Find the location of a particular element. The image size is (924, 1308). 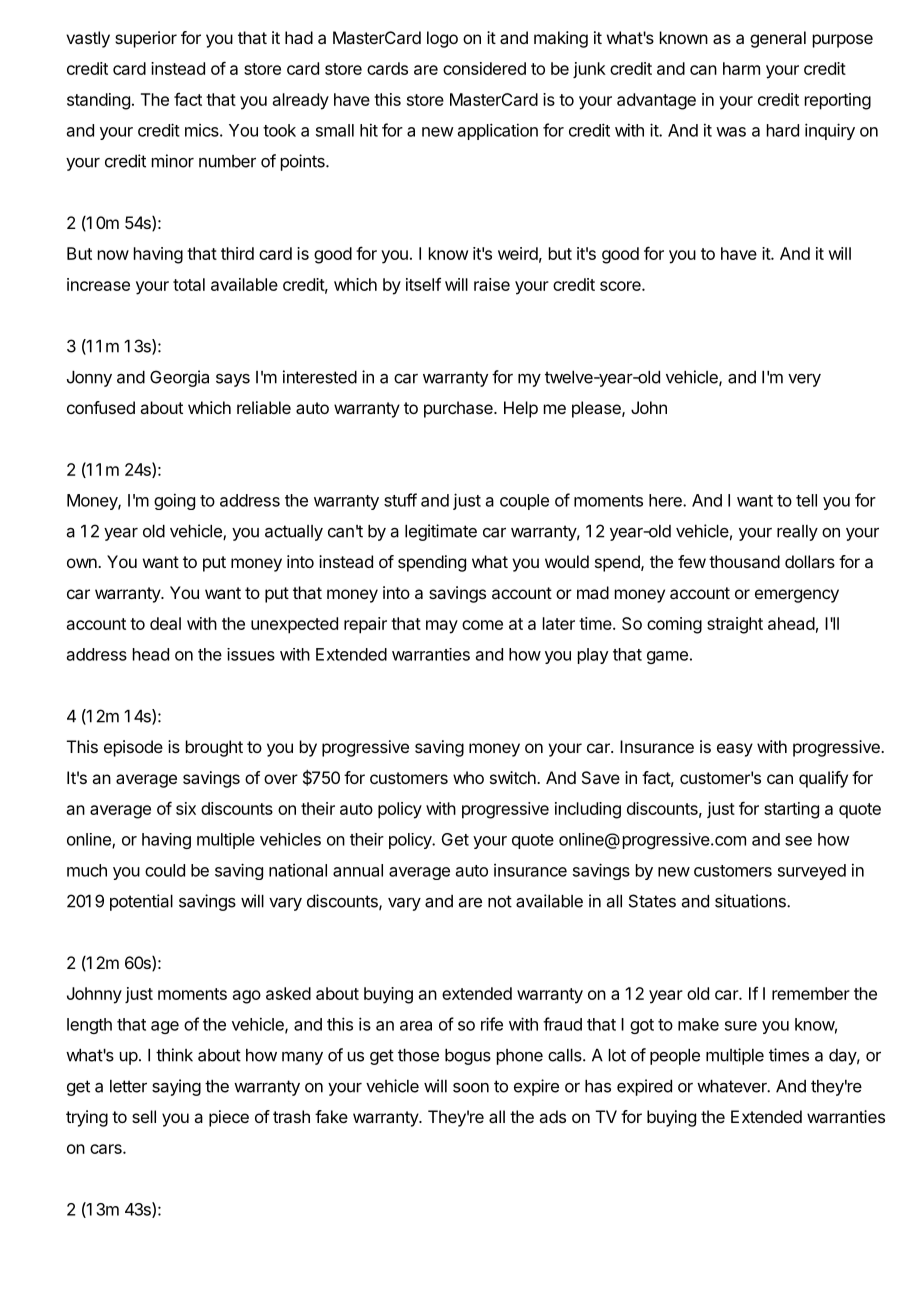

very is located at coordinates (804, 380).
